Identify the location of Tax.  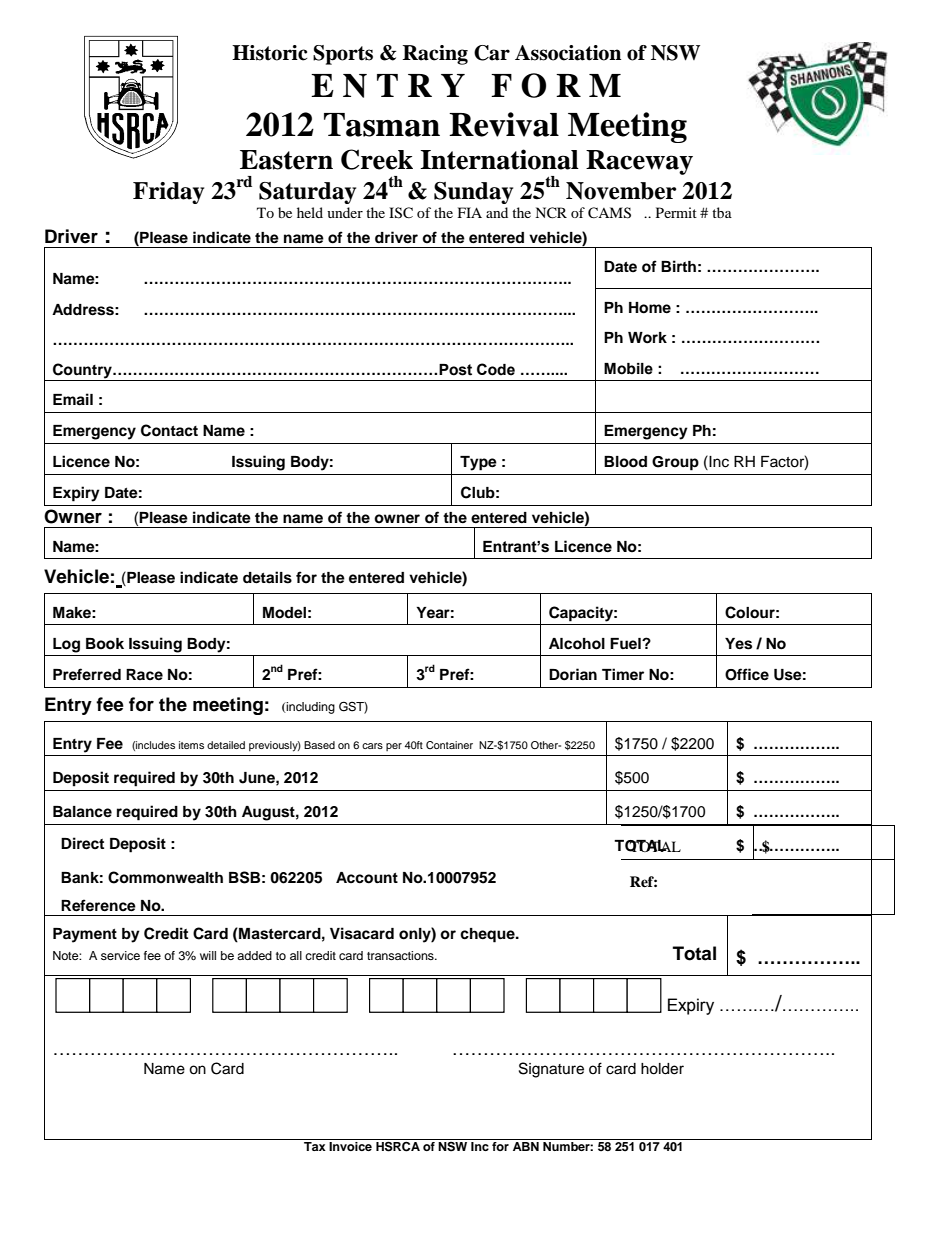
(315, 1146).
